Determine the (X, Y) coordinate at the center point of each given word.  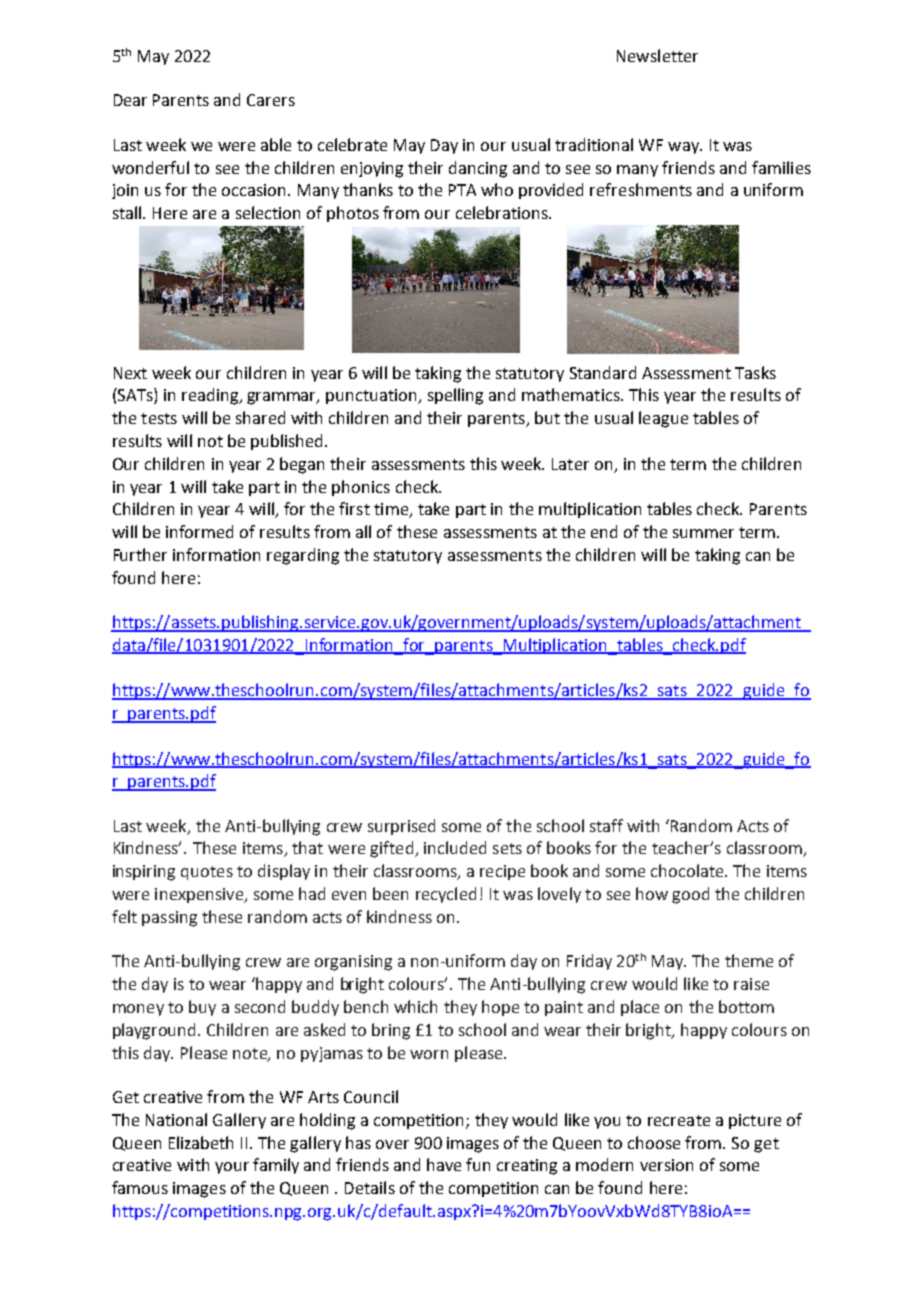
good (690, 895)
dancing (478, 169)
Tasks (755, 372)
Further (140, 554)
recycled (446, 895)
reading (211, 396)
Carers (271, 100)
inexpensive (200, 895)
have (444, 1164)
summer (703, 533)
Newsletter (657, 55)
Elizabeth (201, 1142)
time (392, 510)
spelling (455, 396)
